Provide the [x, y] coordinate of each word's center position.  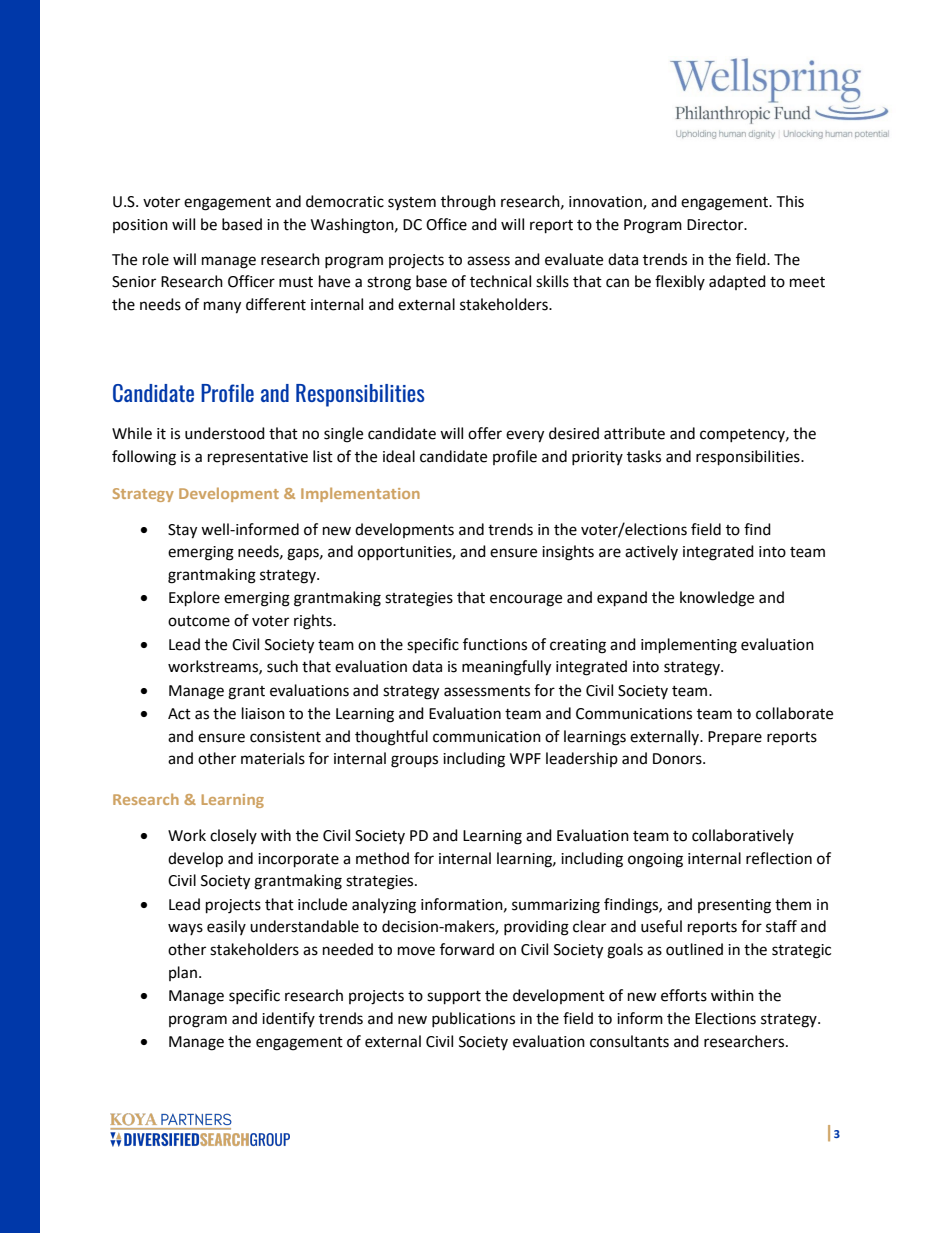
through [468, 203]
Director [716, 225]
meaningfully [506, 668]
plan [183, 973]
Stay [182, 531]
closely [233, 836]
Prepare [735, 738]
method [382, 858]
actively [651, 552]
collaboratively [743, 836]
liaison [263, 713]
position [140, 226]
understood [225, 433]
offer [485, 433]
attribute [634, 433]
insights [568, 553]
